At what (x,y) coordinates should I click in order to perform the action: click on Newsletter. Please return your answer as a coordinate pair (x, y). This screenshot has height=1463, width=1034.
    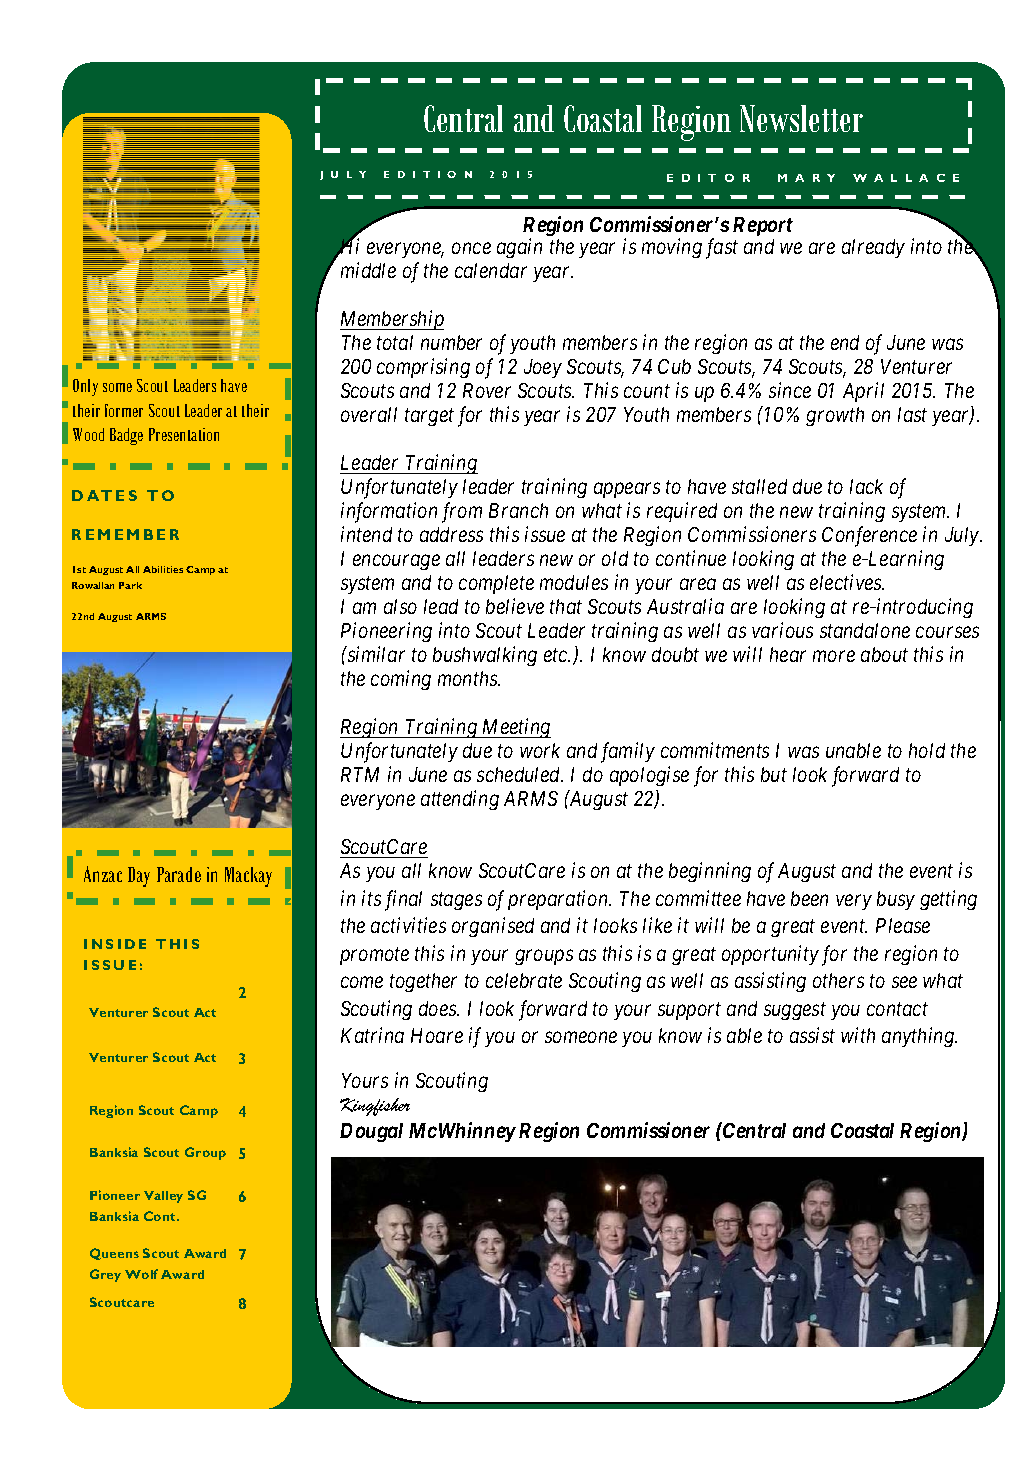
    Looking at the image, I should click on (801, 118).
